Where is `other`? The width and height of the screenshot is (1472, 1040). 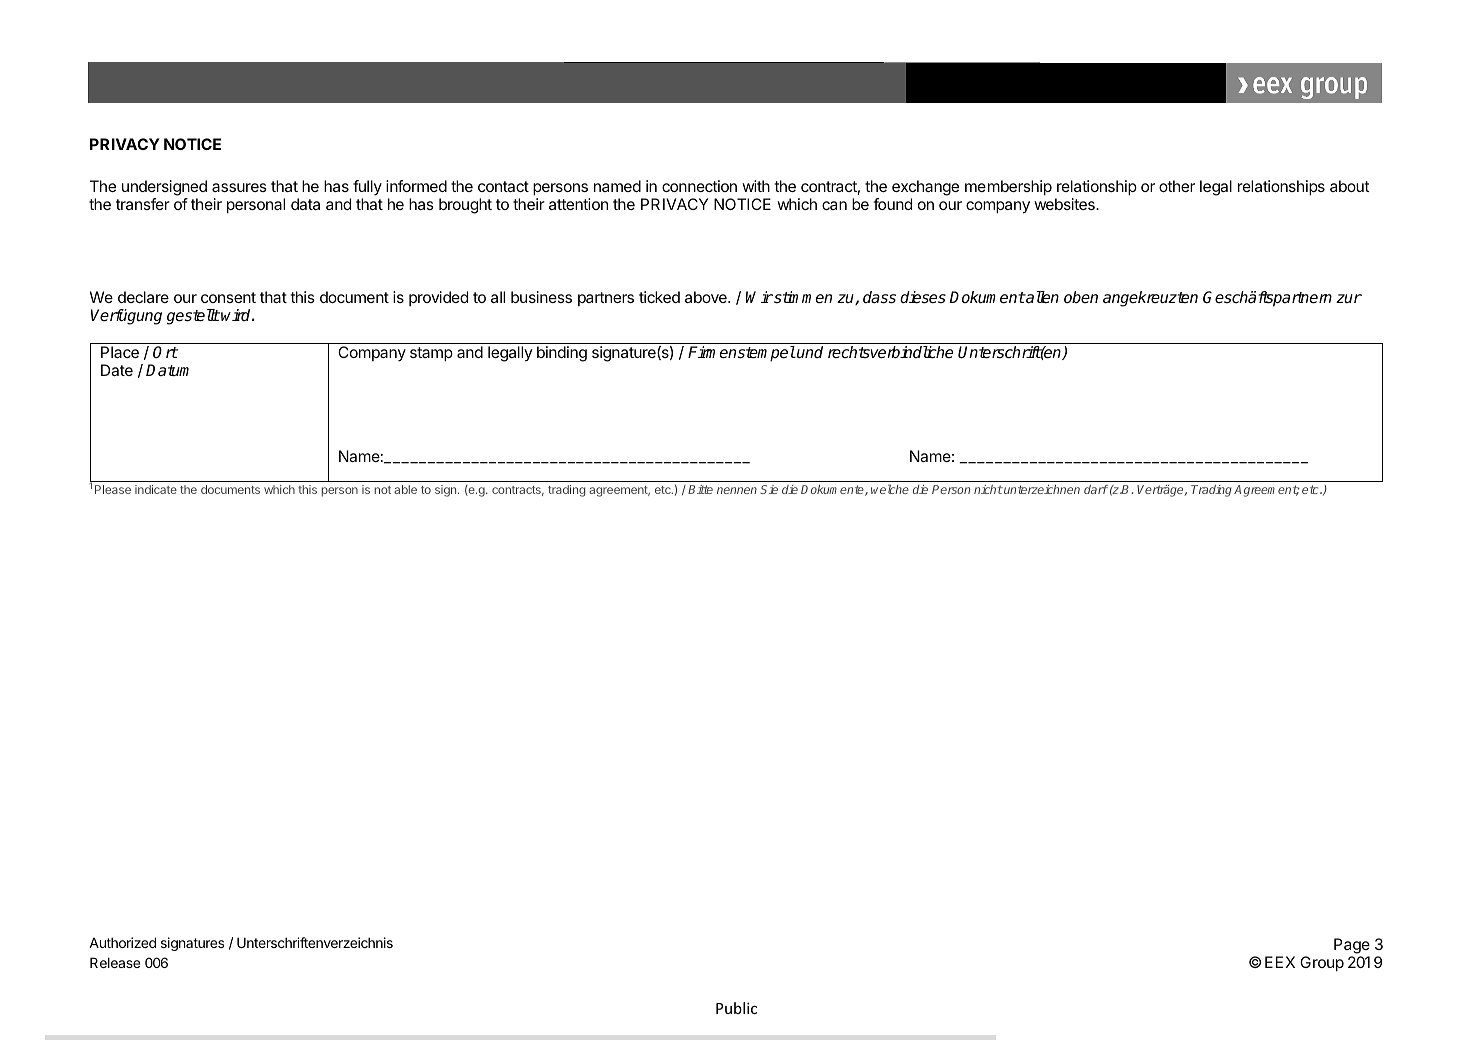
other is located at coordinates (1177, 186).
